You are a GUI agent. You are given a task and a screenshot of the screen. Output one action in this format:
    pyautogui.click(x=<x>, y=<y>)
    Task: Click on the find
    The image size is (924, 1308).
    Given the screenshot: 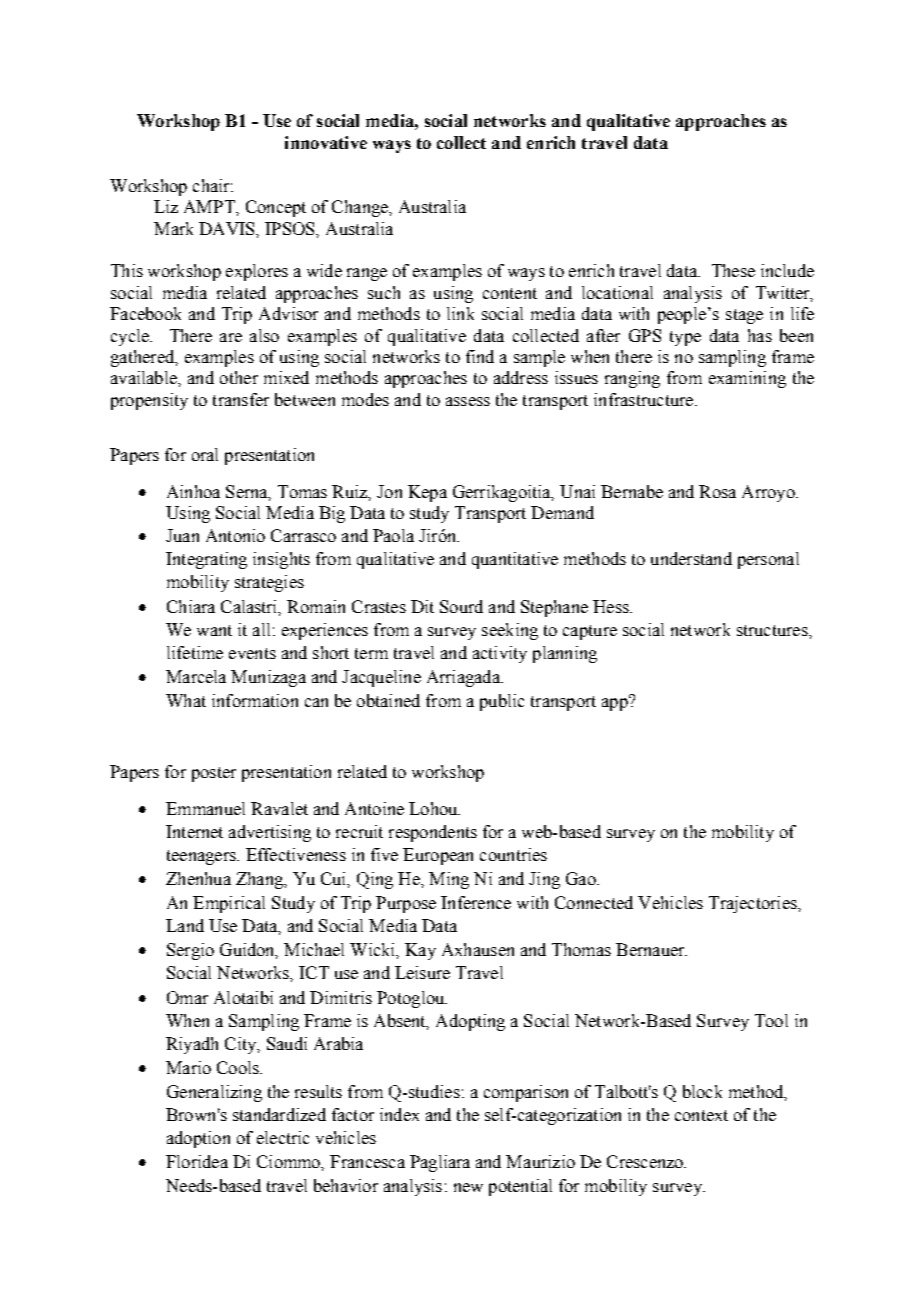 What is the action you would take?
    pyautogui.click(x=480, y=356)
